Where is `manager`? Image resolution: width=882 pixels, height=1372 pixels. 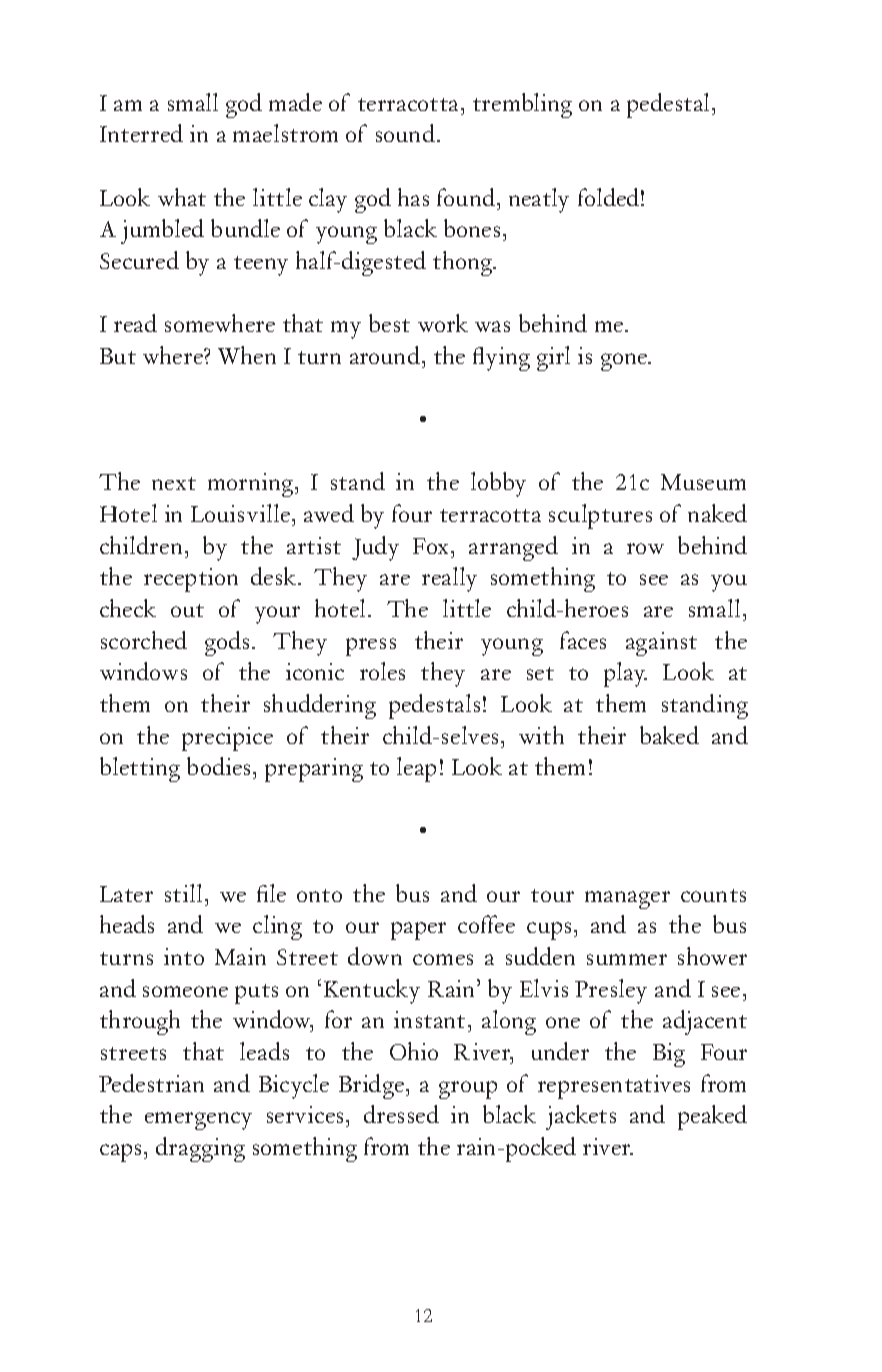
manager is located at coordinates (627, 900).
